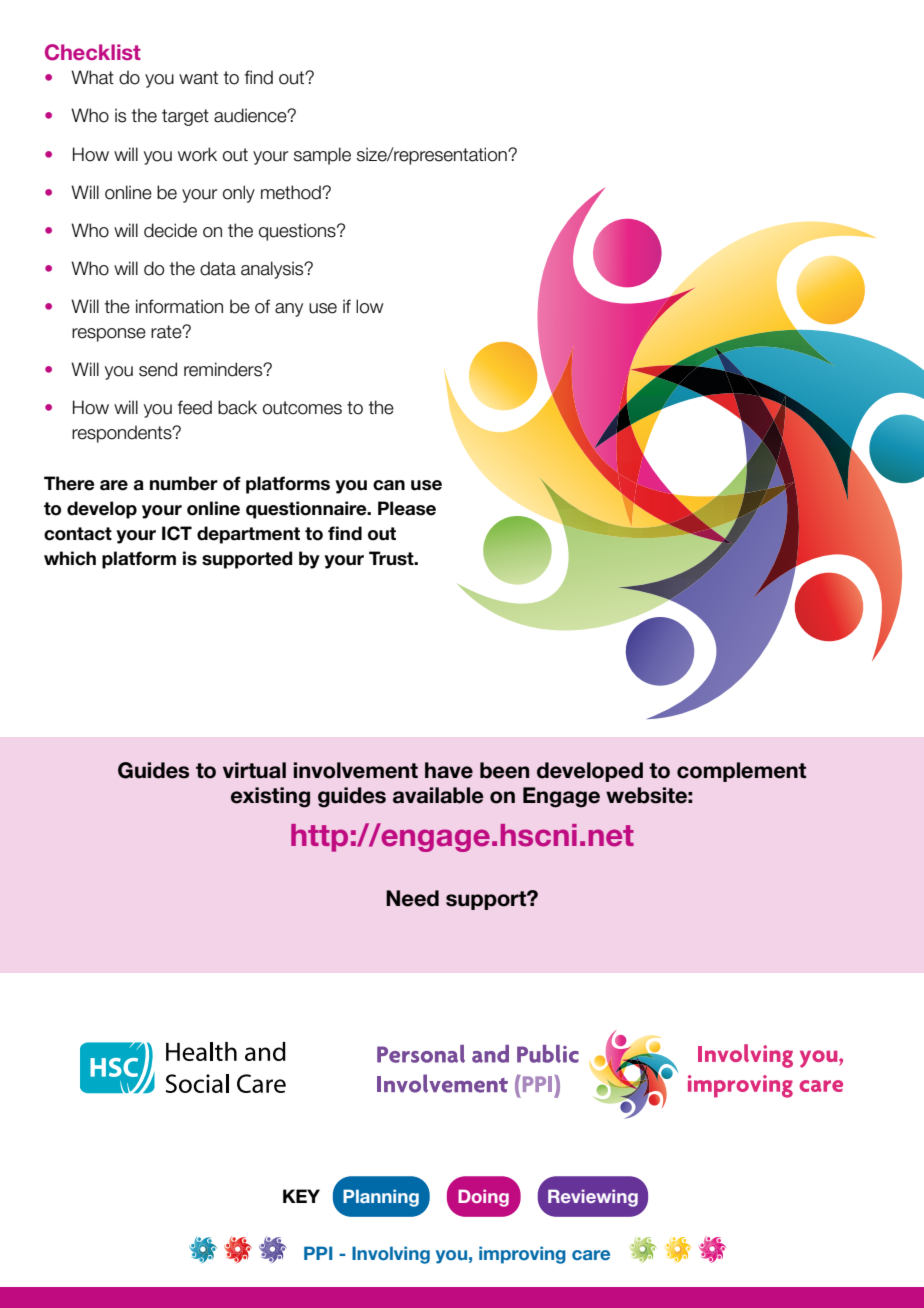  Describe the element at coordinates (322, 156) in the screenshot. I see `sample` at that location.
